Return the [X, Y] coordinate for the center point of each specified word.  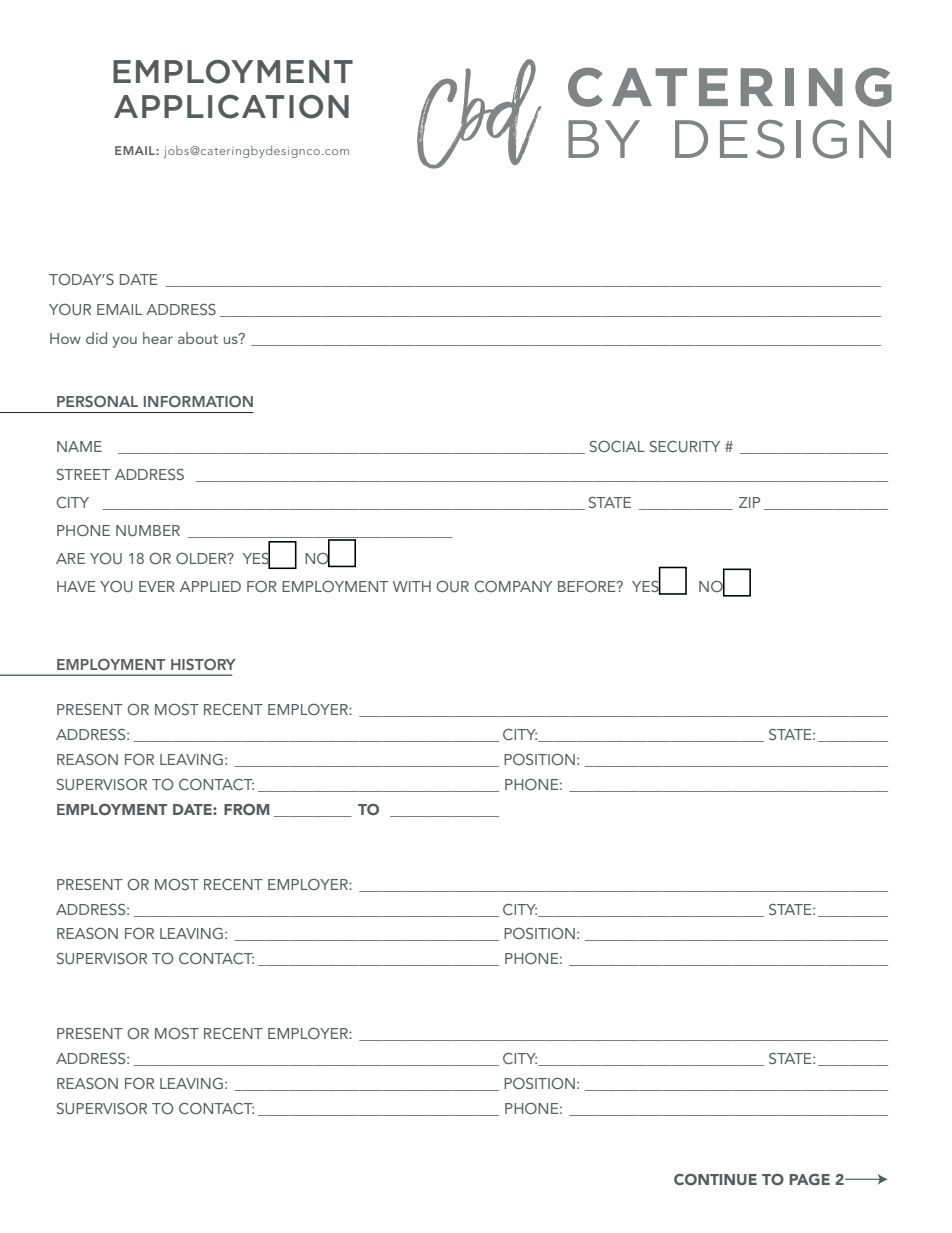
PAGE [810, 1179]
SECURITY [685, 446]
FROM [247, 809]
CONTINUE [715, 1179]
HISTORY [203, 664]
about [198, 338]
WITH [412, 586]
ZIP [749, 502]
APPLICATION [231, 107]
